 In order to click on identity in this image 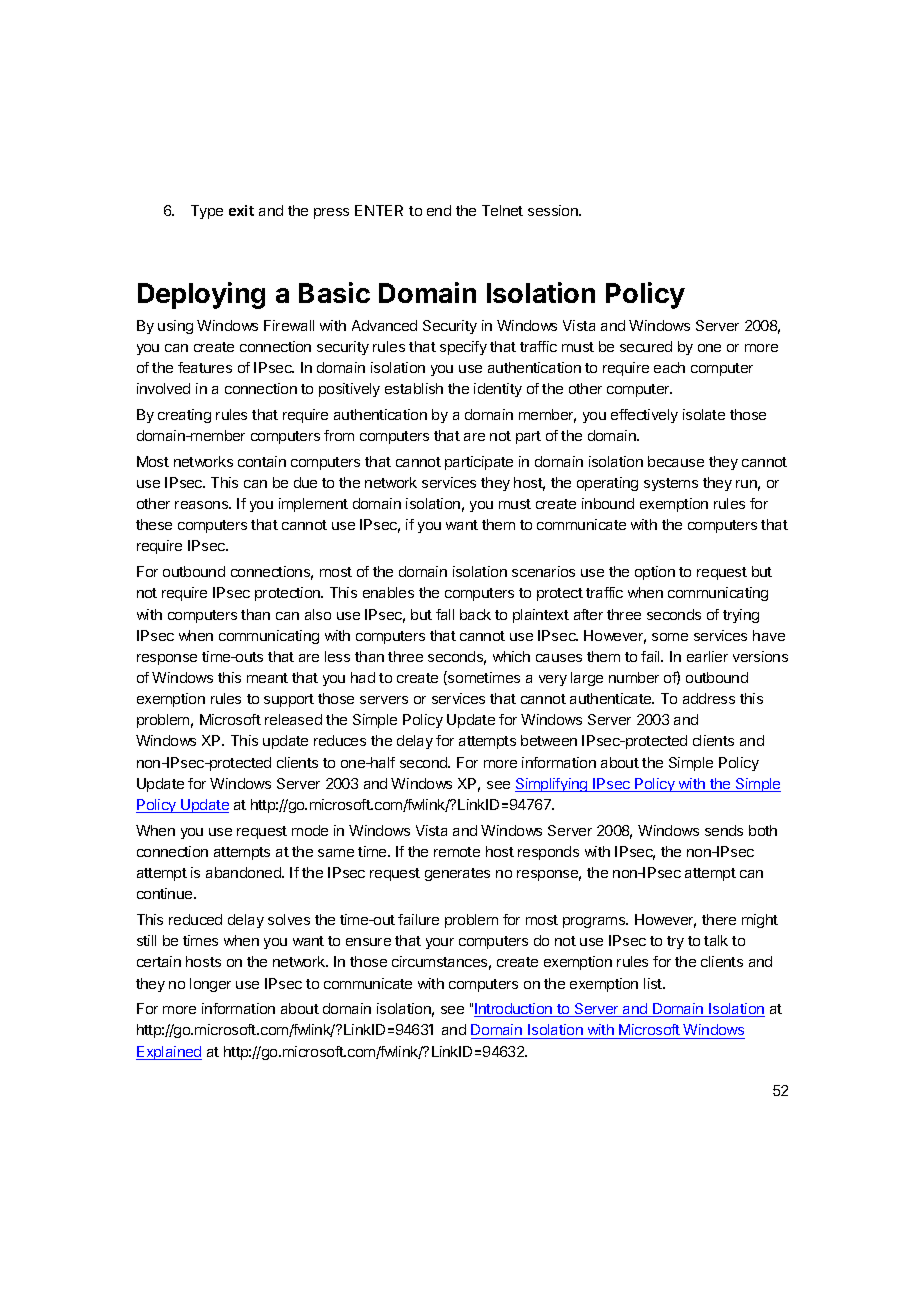, I will do `click(498, 390)`.
